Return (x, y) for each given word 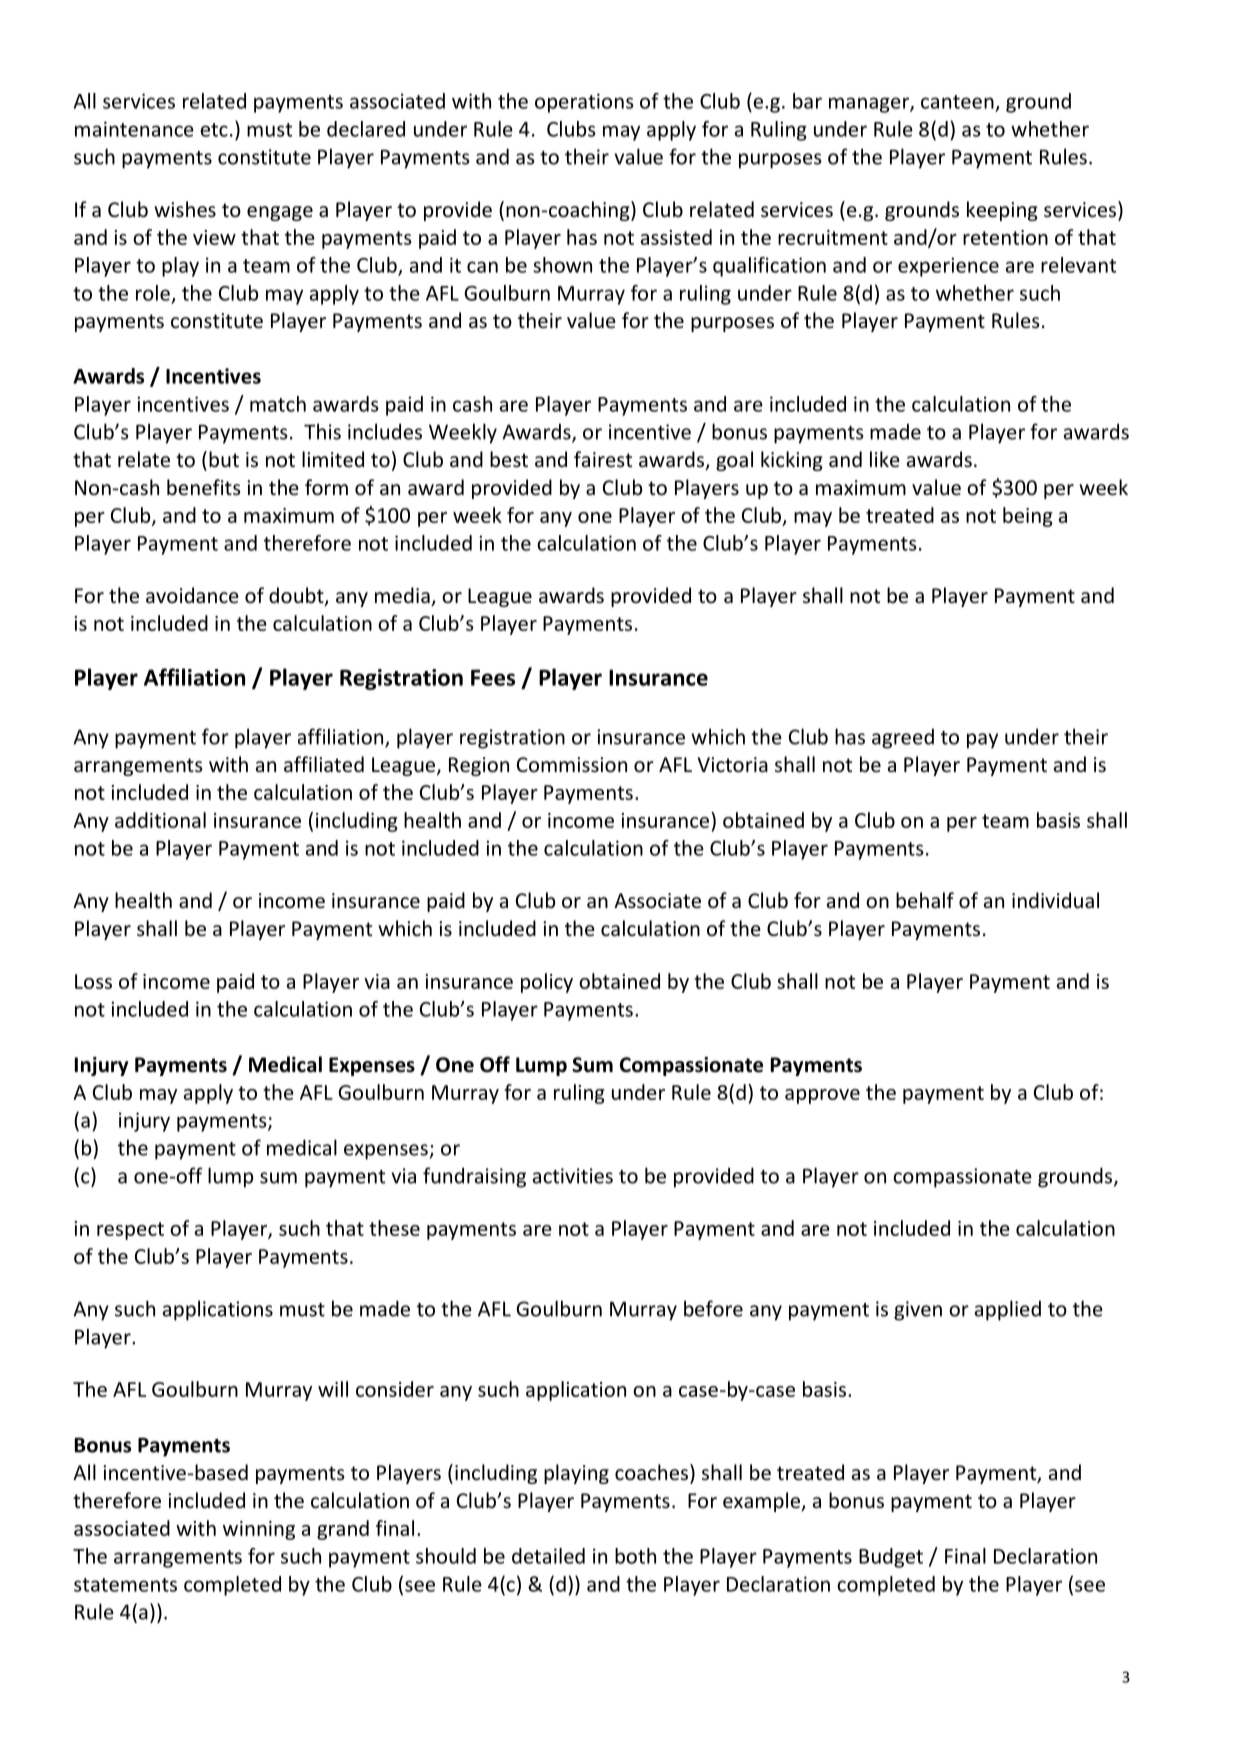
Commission (572, 765)
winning (259, 1530)
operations (584, 103)
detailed (548, 1556)
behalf (925, 900)
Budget (891, 1558)
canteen (957, 102)
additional (160, 820)
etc (214, 130)
